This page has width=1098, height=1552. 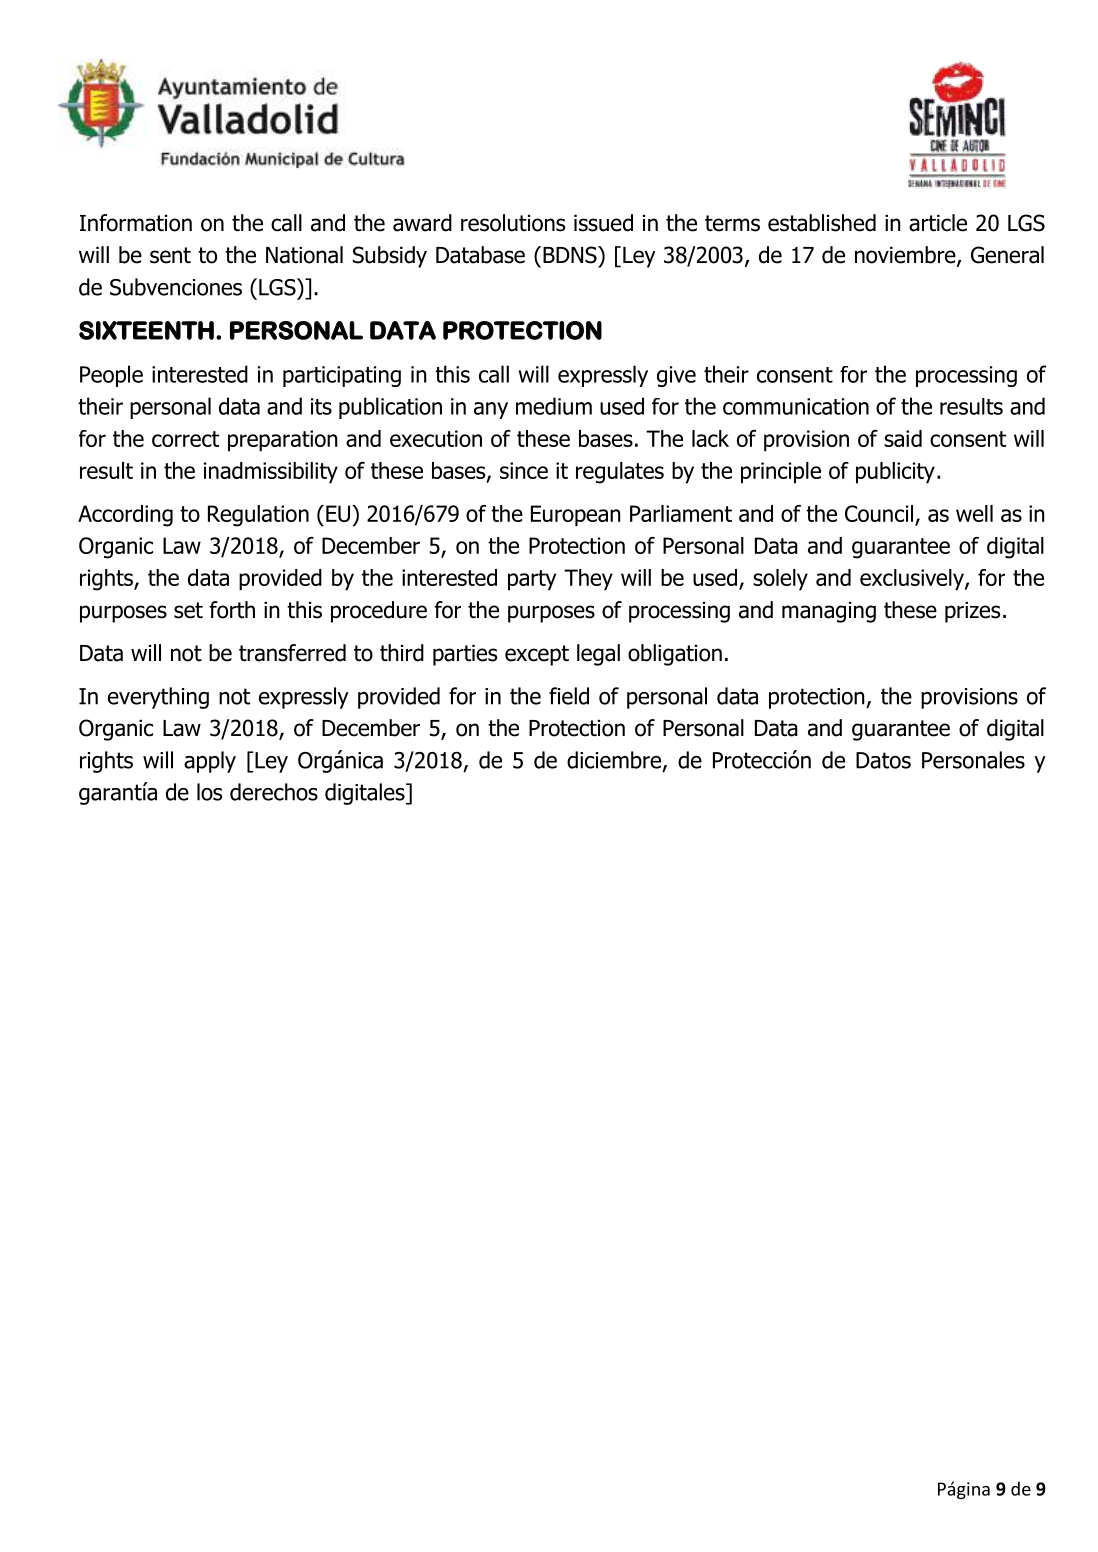 I want to click on diciembre, so click(x=615, y=761).
